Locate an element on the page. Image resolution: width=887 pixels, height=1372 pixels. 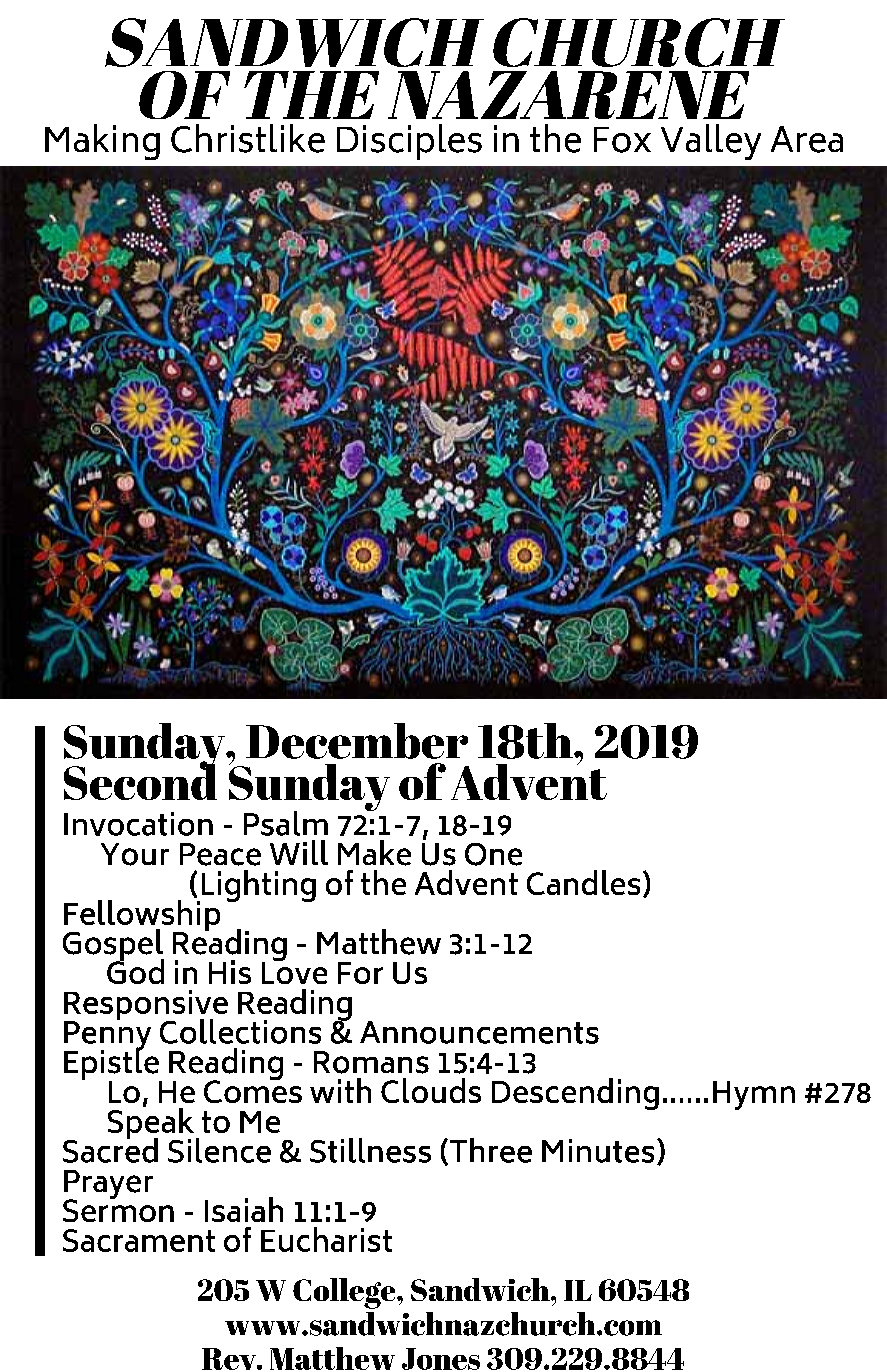
Christlike is located at coordinates (248, 138).
